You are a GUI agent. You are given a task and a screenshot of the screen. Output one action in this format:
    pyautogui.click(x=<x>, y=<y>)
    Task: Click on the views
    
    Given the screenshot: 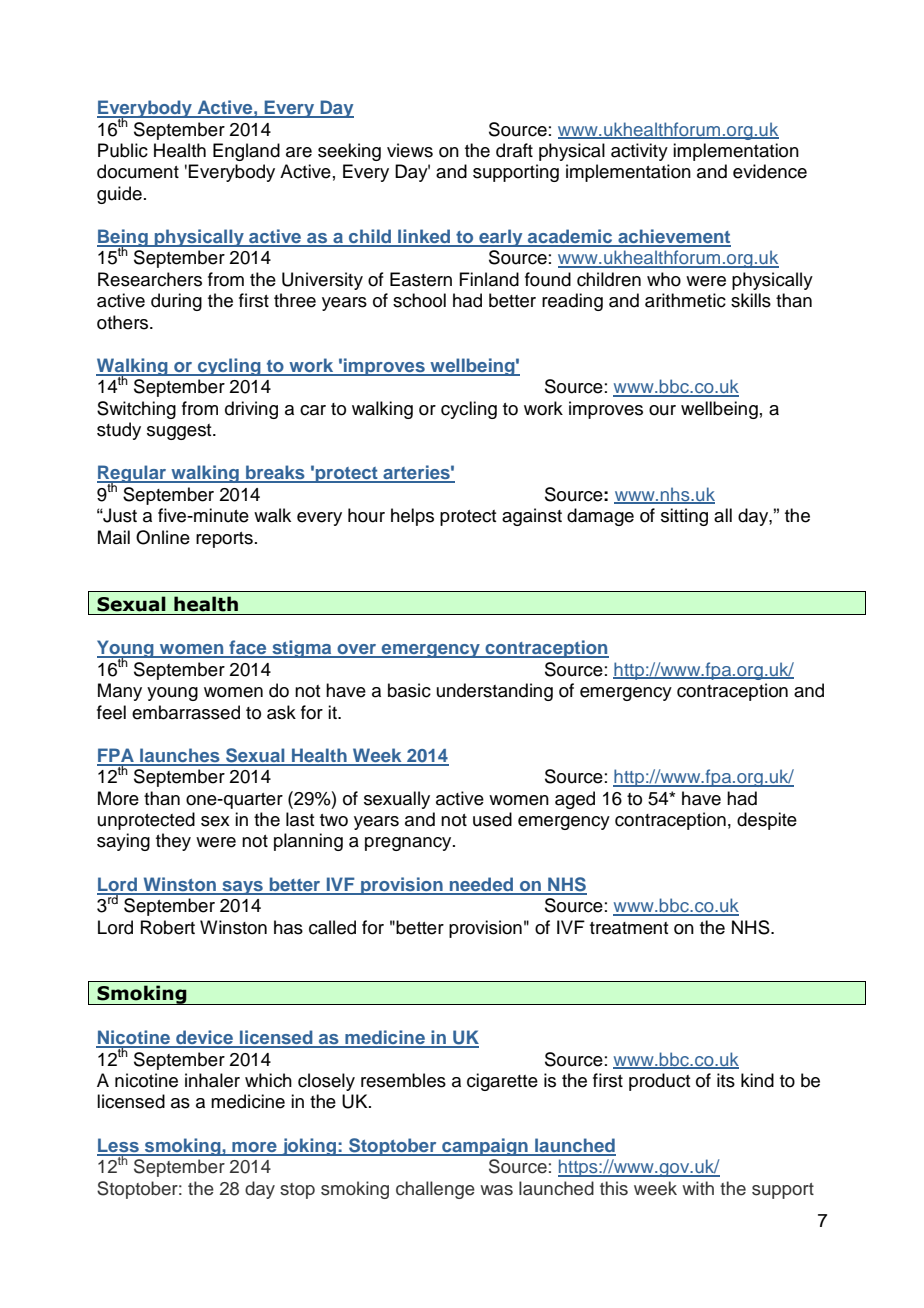 What is the action you would take?
    pyautogui.click(x=410, y=150)
